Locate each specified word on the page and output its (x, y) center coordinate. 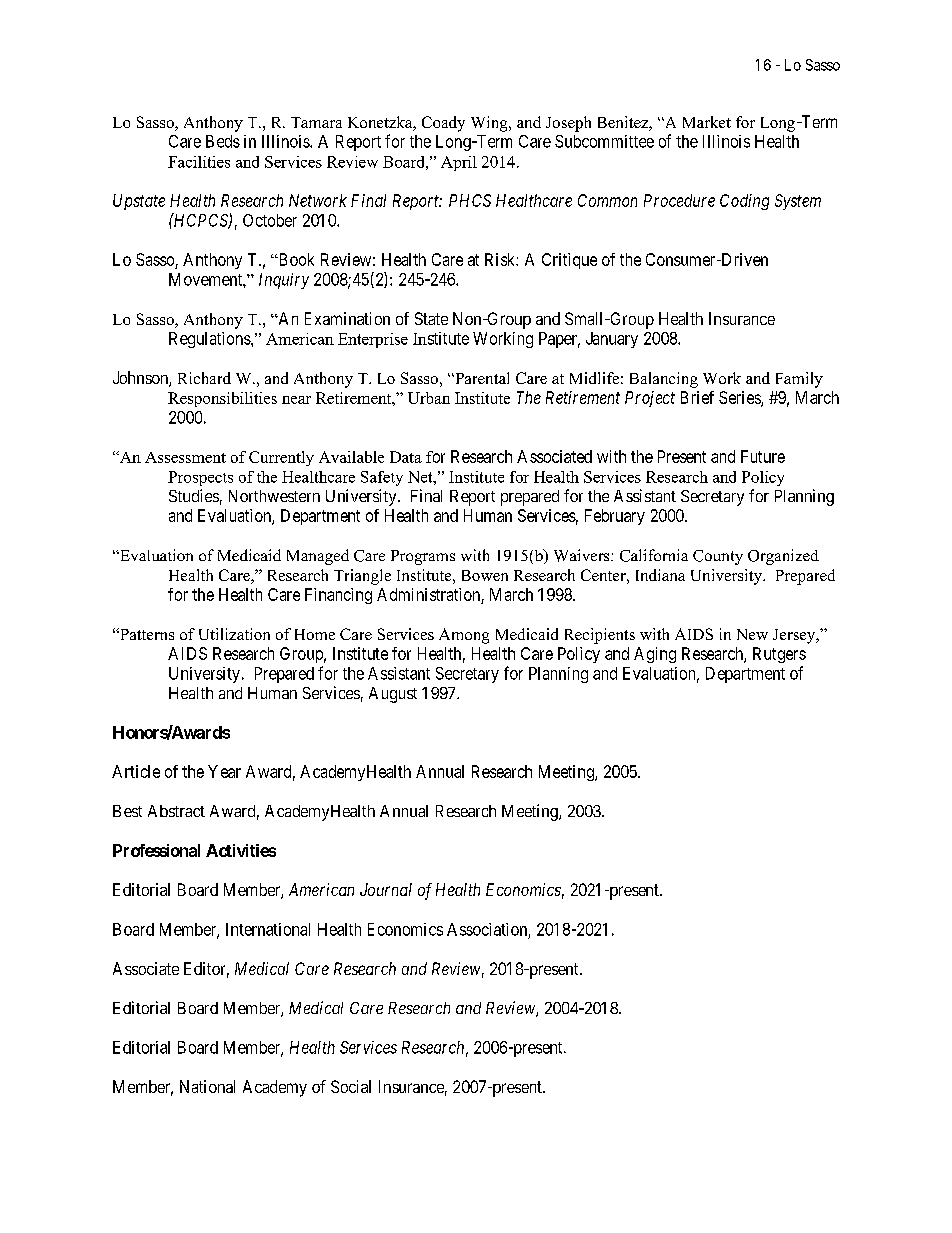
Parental (481, 378)
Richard (204, 378)
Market (707, 122)
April (459, 163)
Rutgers (779, 655)
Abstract (176, 811)
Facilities (199, 162)
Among (464, 636)
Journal (386, 889)
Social (351, 1086)
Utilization (234, 634)
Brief (697, 397)
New (752, 634)
